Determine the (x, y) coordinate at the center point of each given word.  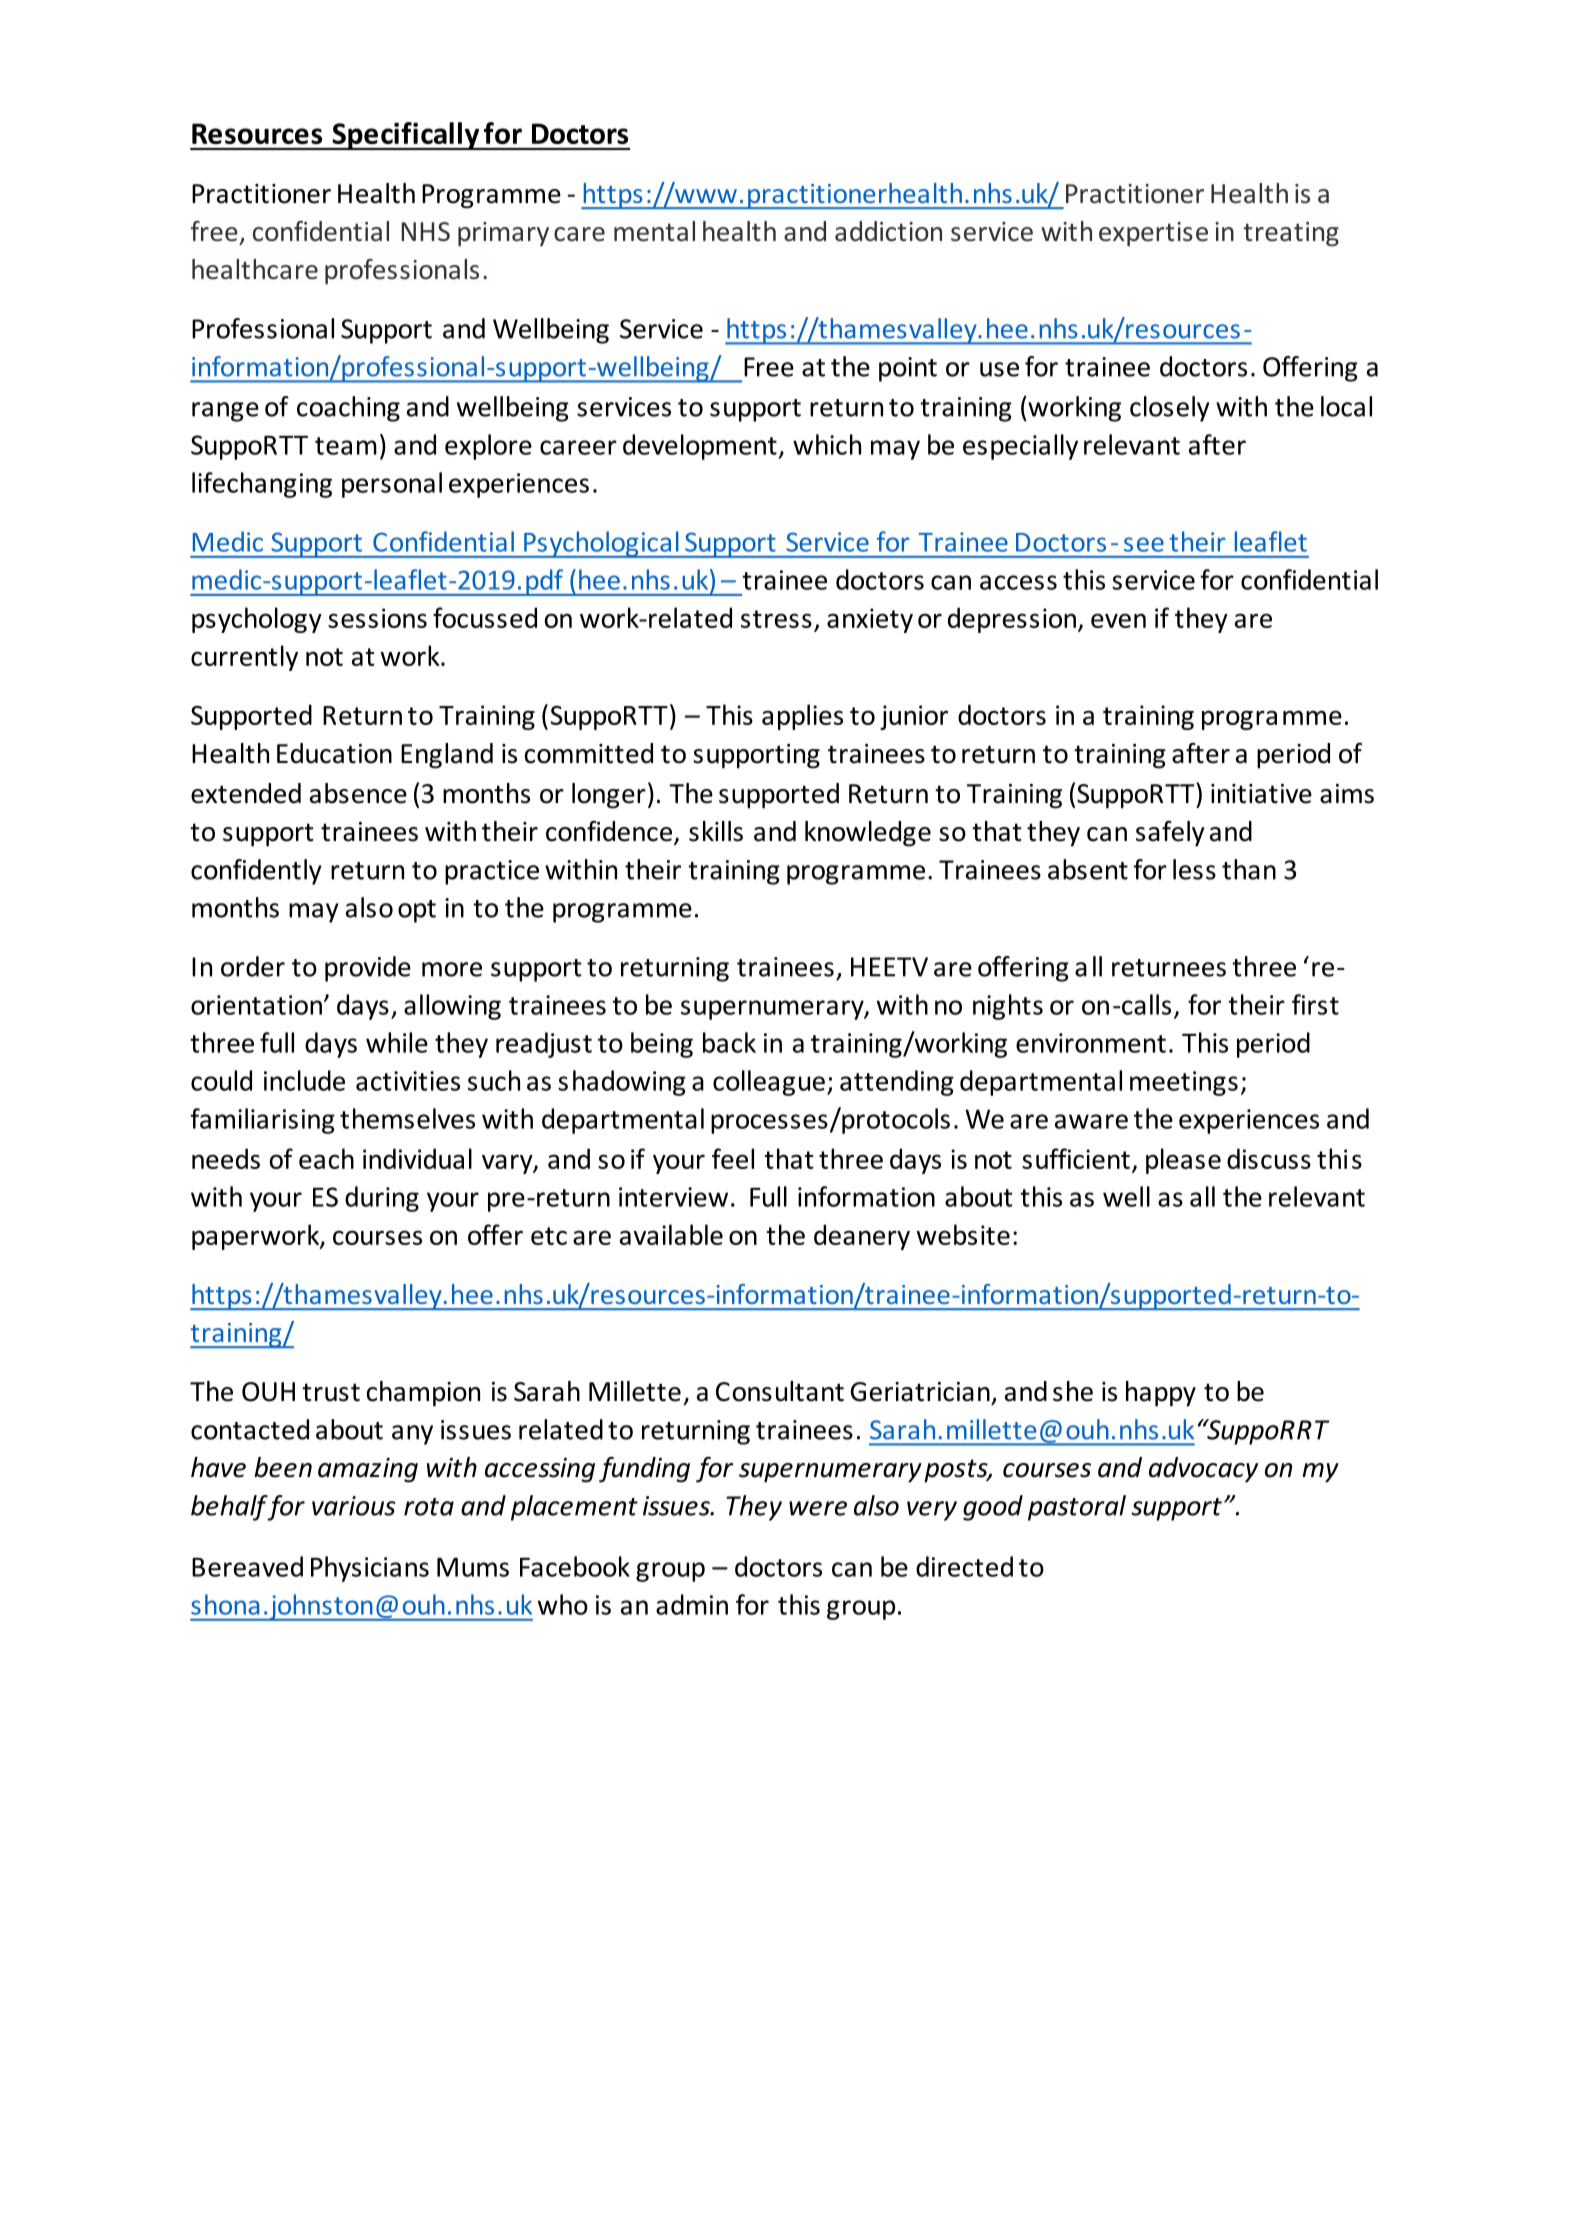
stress (776, 619)
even (1118, 620)
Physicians (370, 1569)
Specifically (406, 136)
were (818, 1508)
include (304, 1080)
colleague (769, 1083)
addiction (888, 231)
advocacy (1203, 1470)
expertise (1153, 234)
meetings (1184, 1083)
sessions (377, 618)
